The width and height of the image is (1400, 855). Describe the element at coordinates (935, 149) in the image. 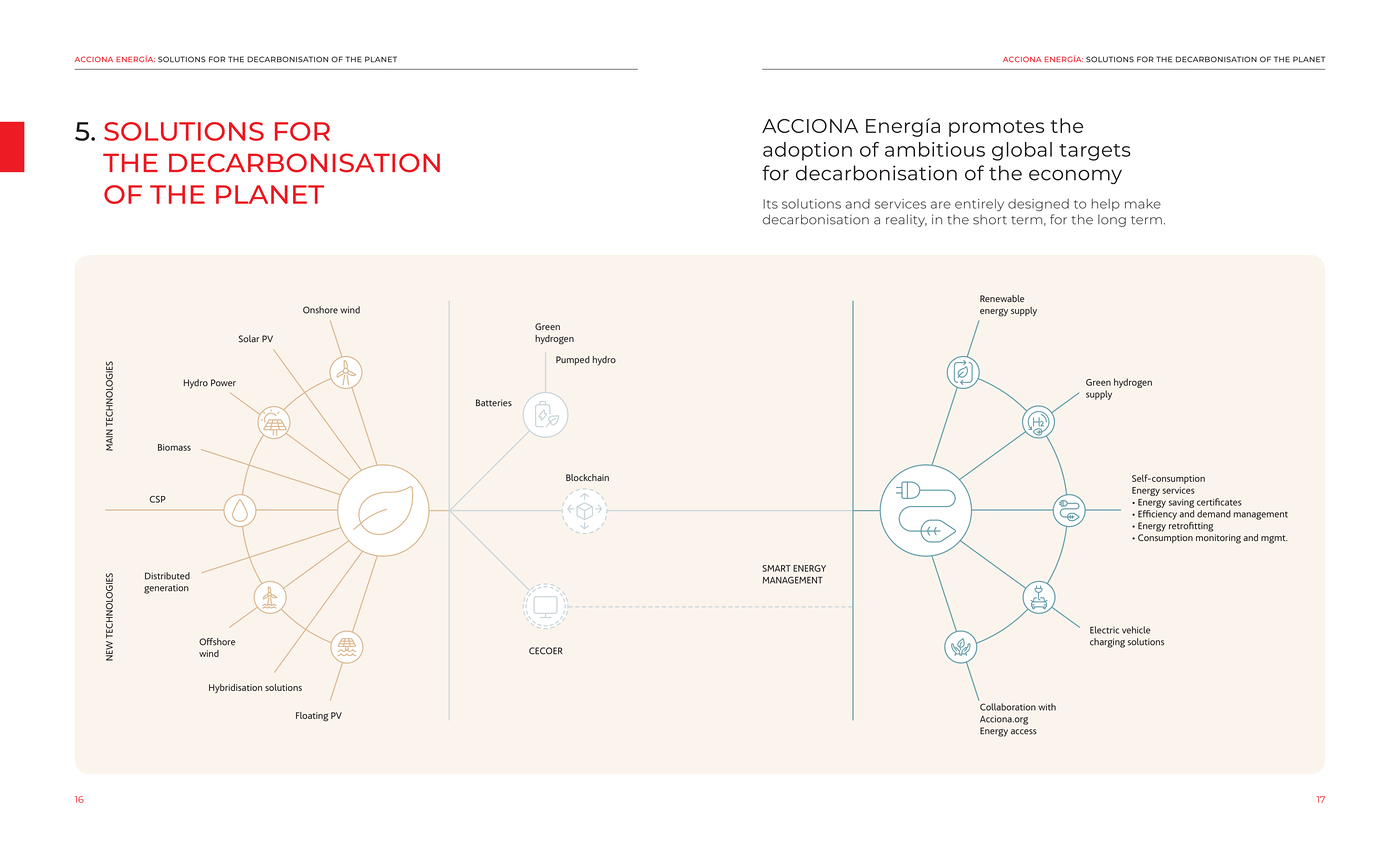

I see `ambitious` at that location.
